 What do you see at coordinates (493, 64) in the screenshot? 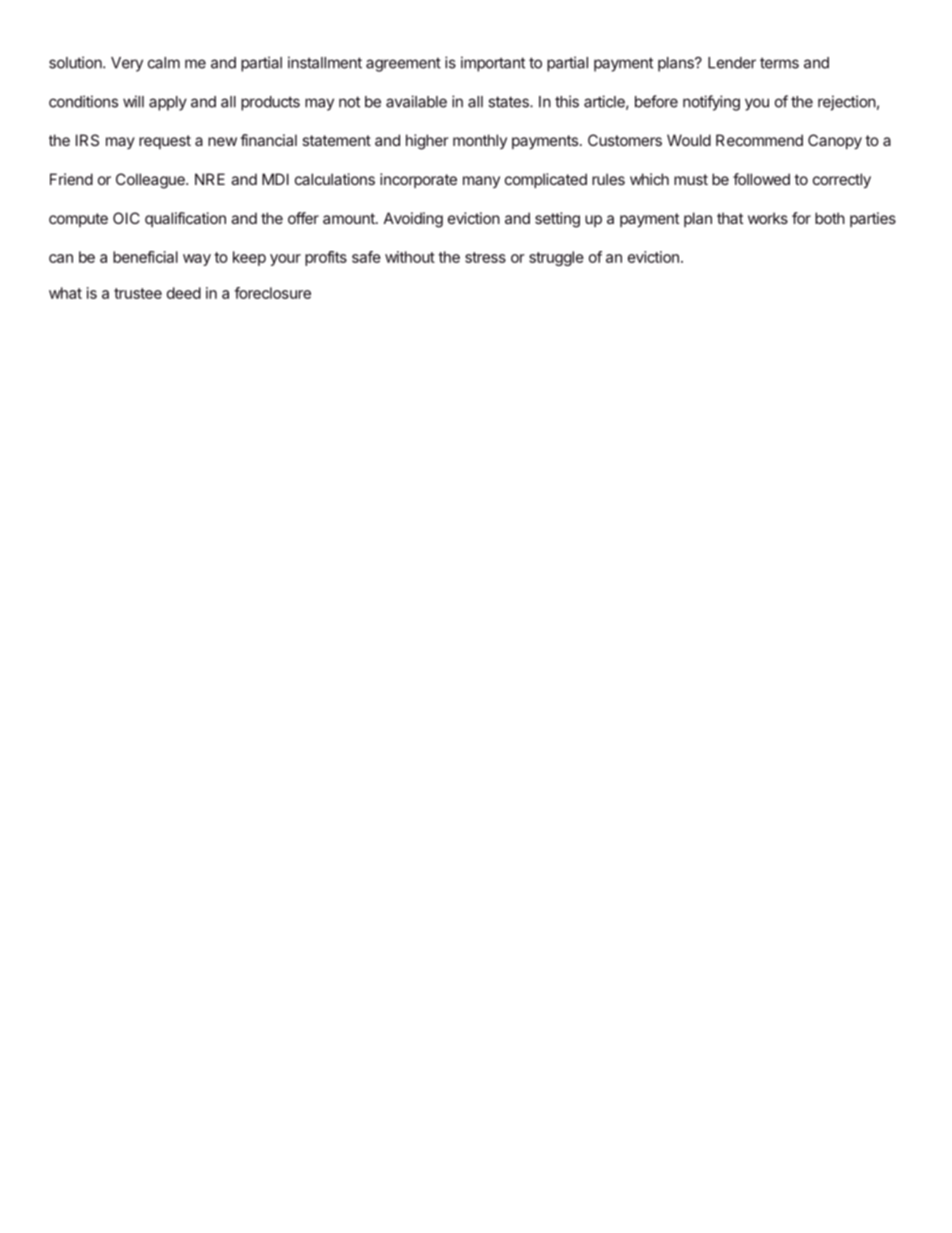
I see `important` at bounding box center [493, 64].
